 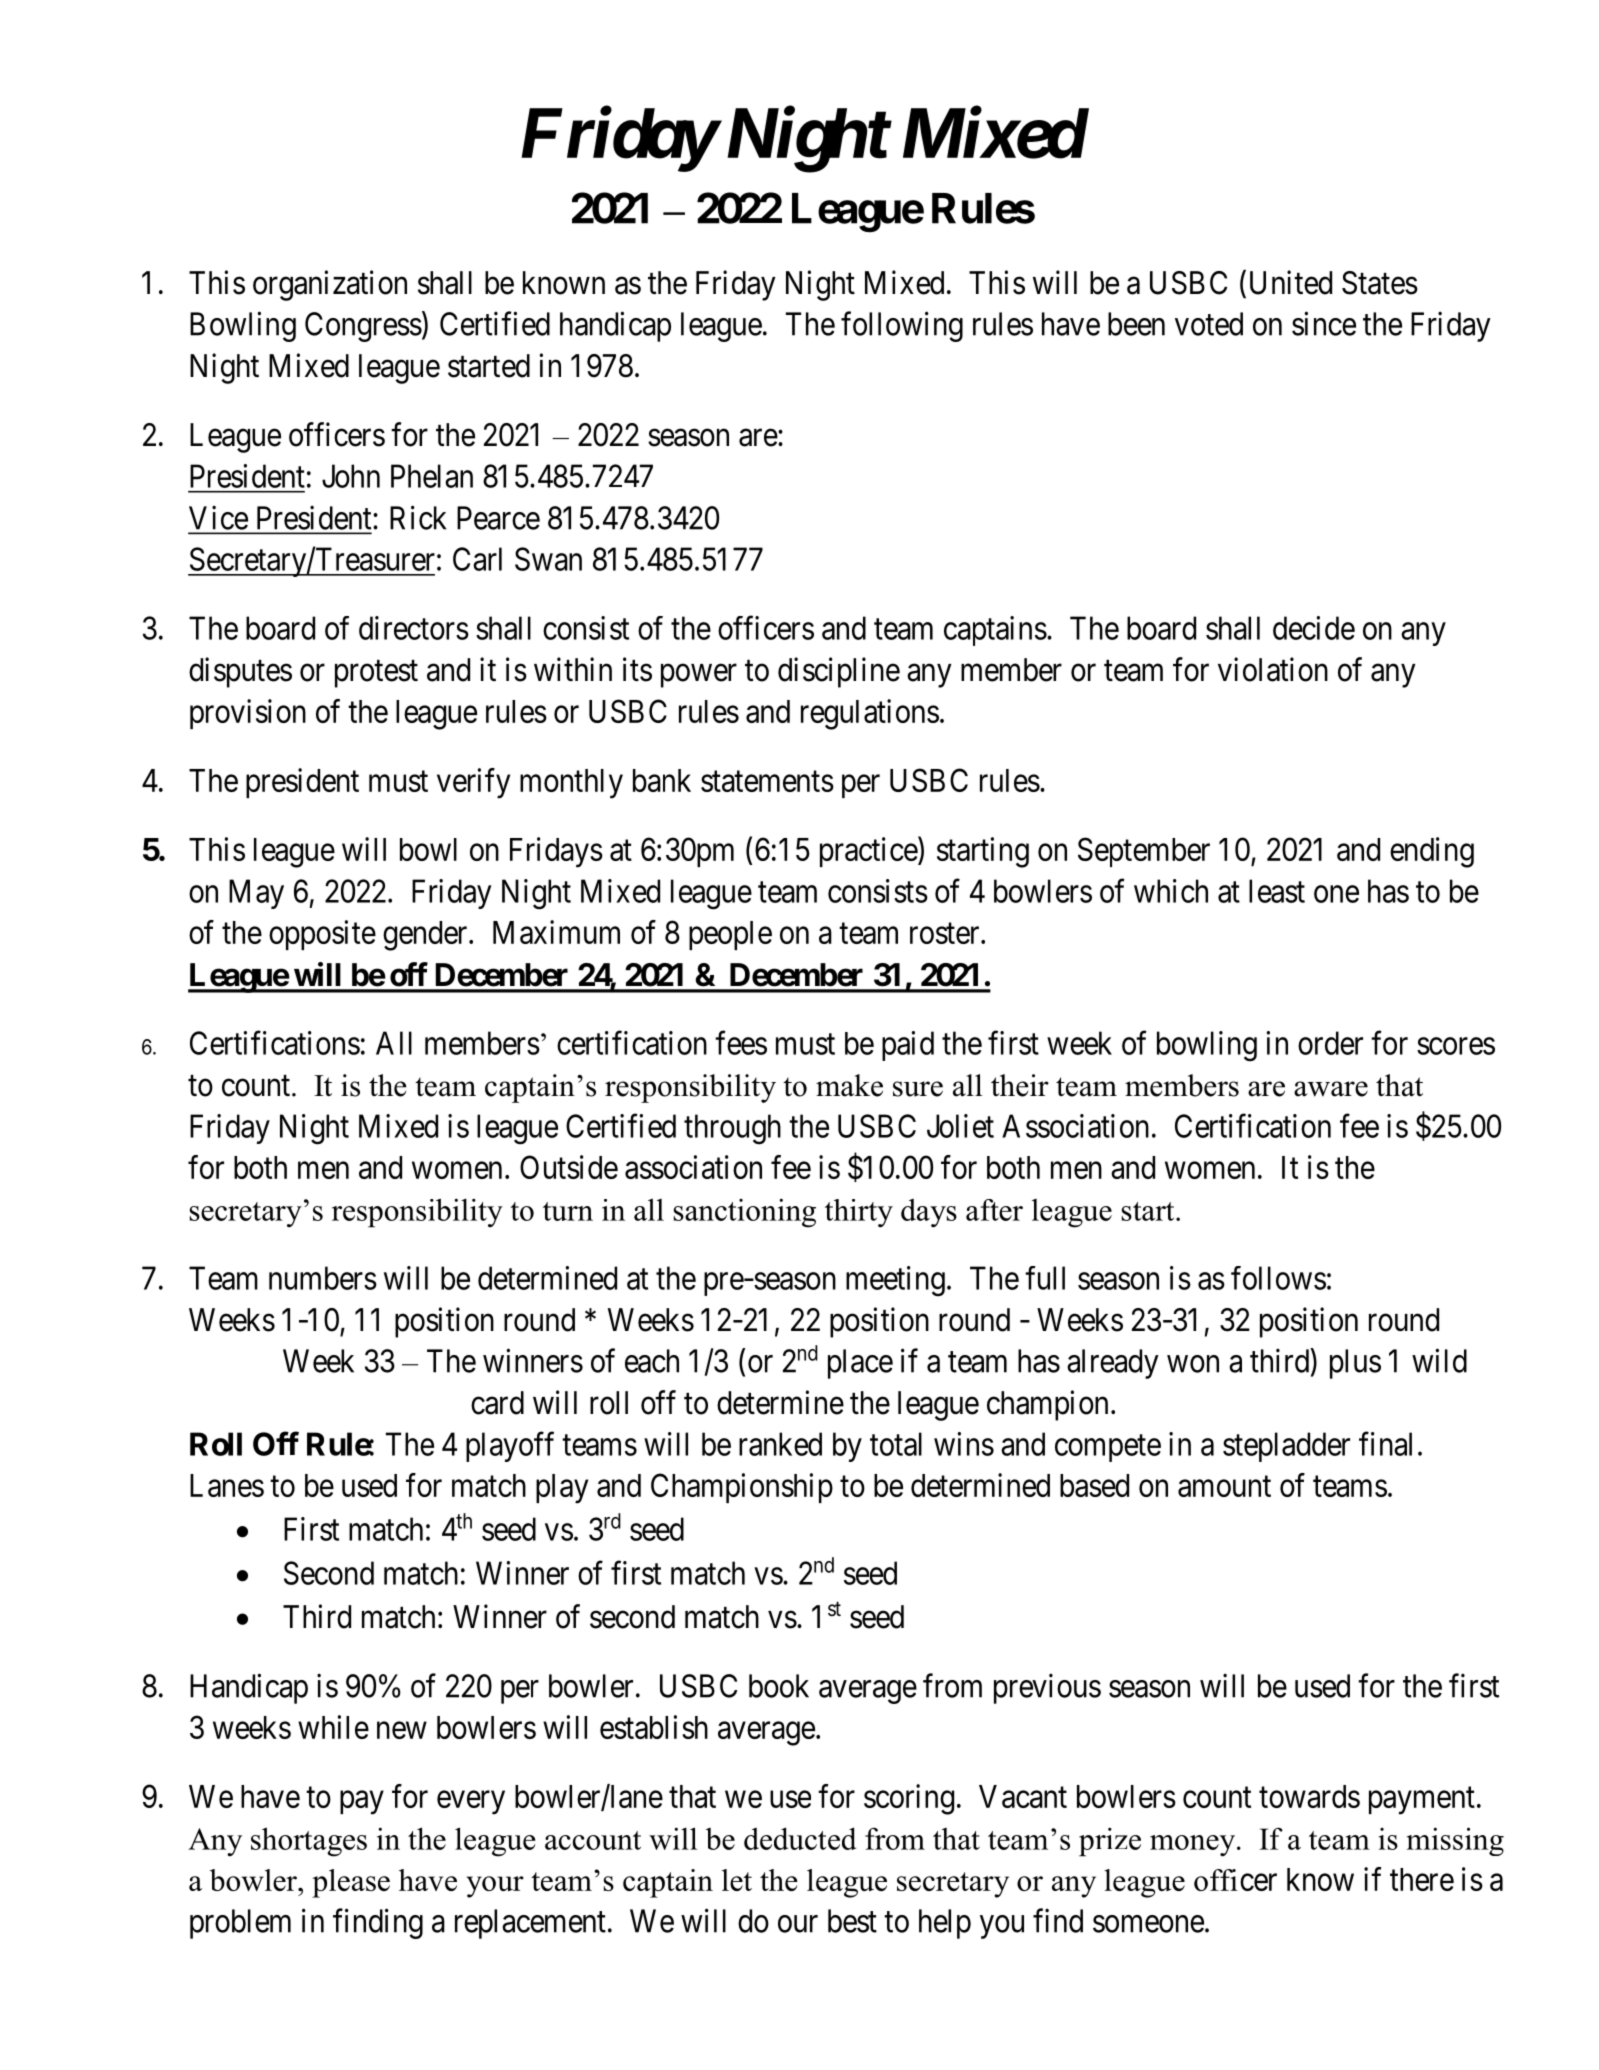 I want to click on practice, so click(x=869, y=852).
